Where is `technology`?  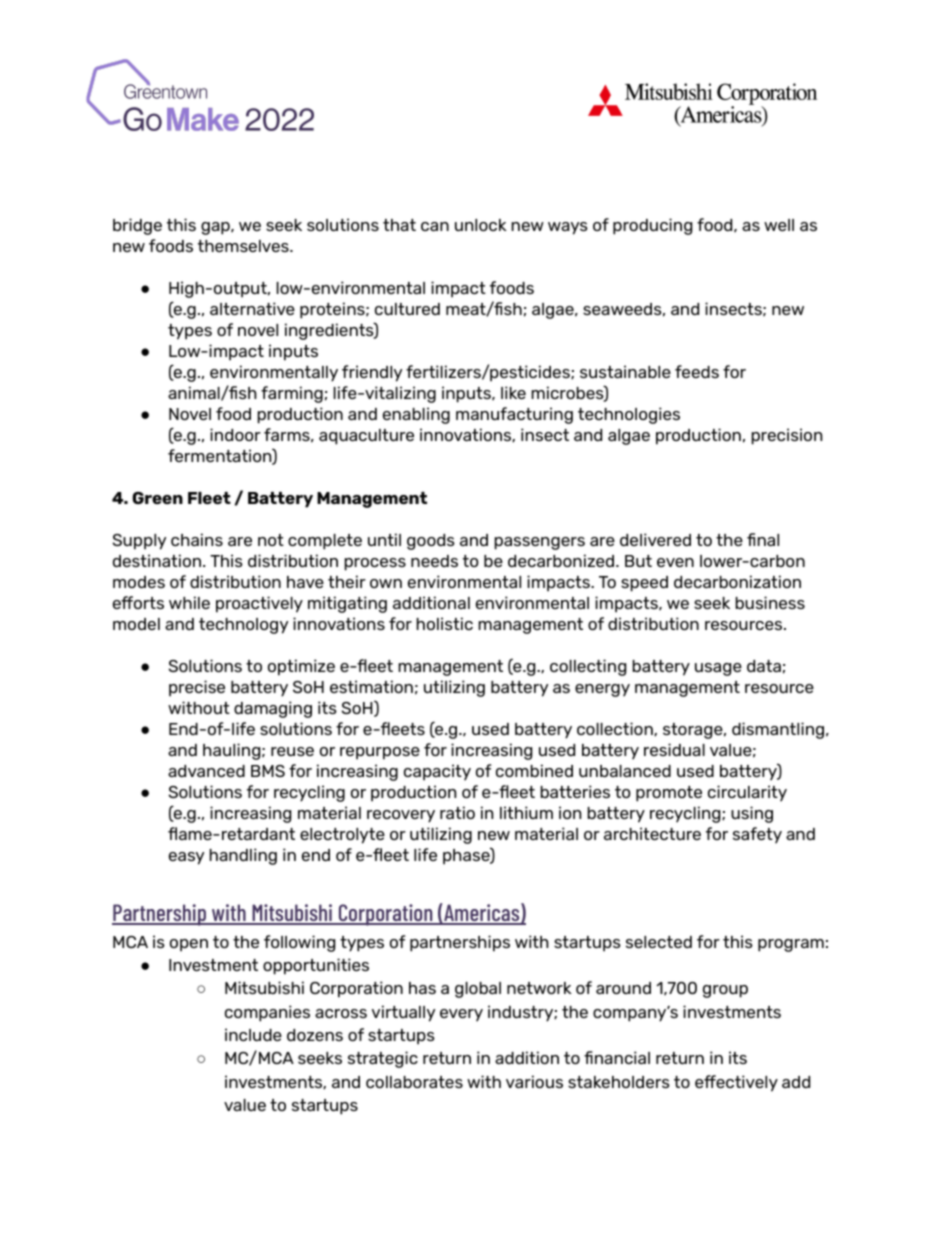
technology is located at coordinates (243, 626).
